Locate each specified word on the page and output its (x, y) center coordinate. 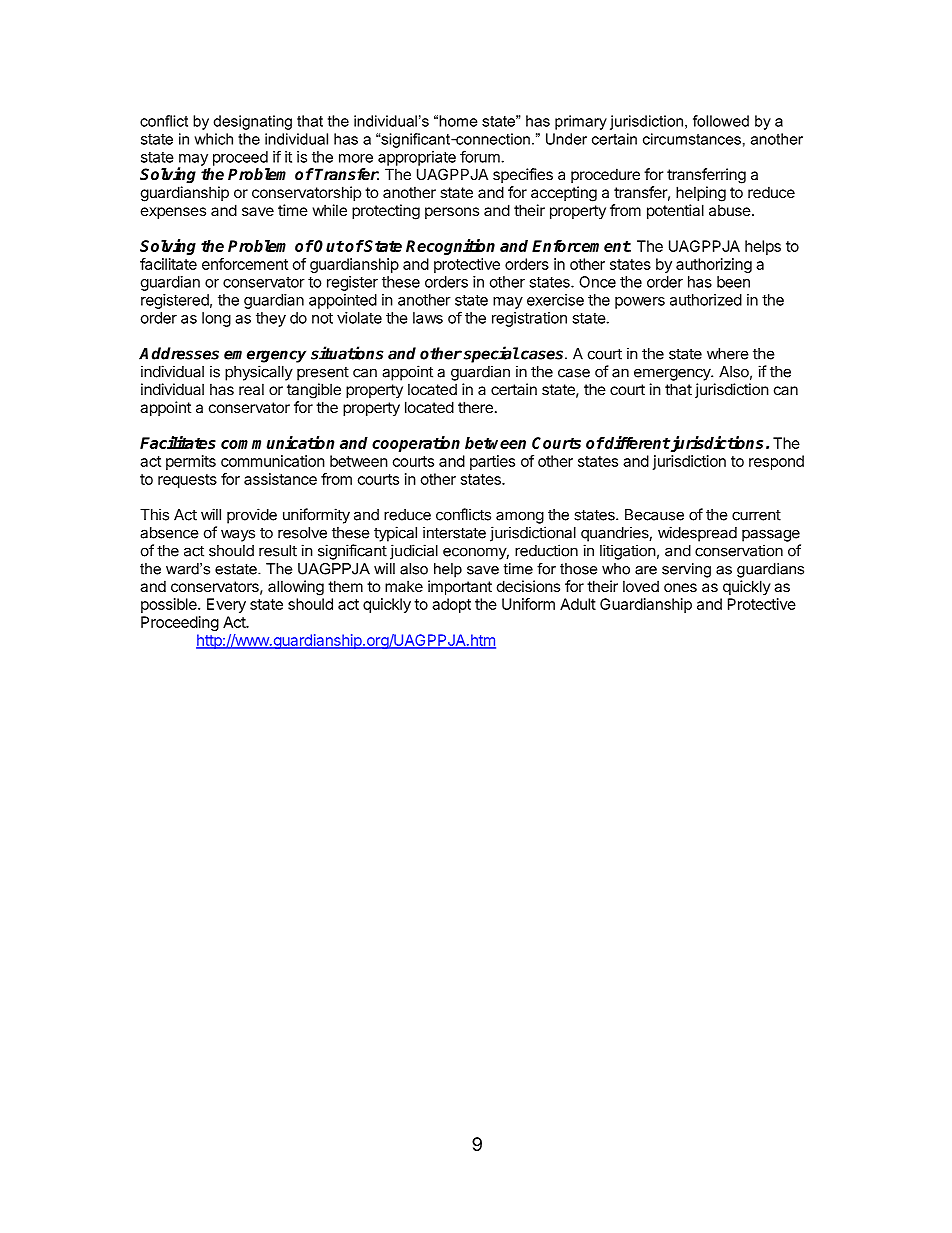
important (460, 587)
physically (259, 373)
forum (480, 156)
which (213, 139)
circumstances (692, 139)
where (728, 354)
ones (680, 587)
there (475, 407)
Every (226, 605)
